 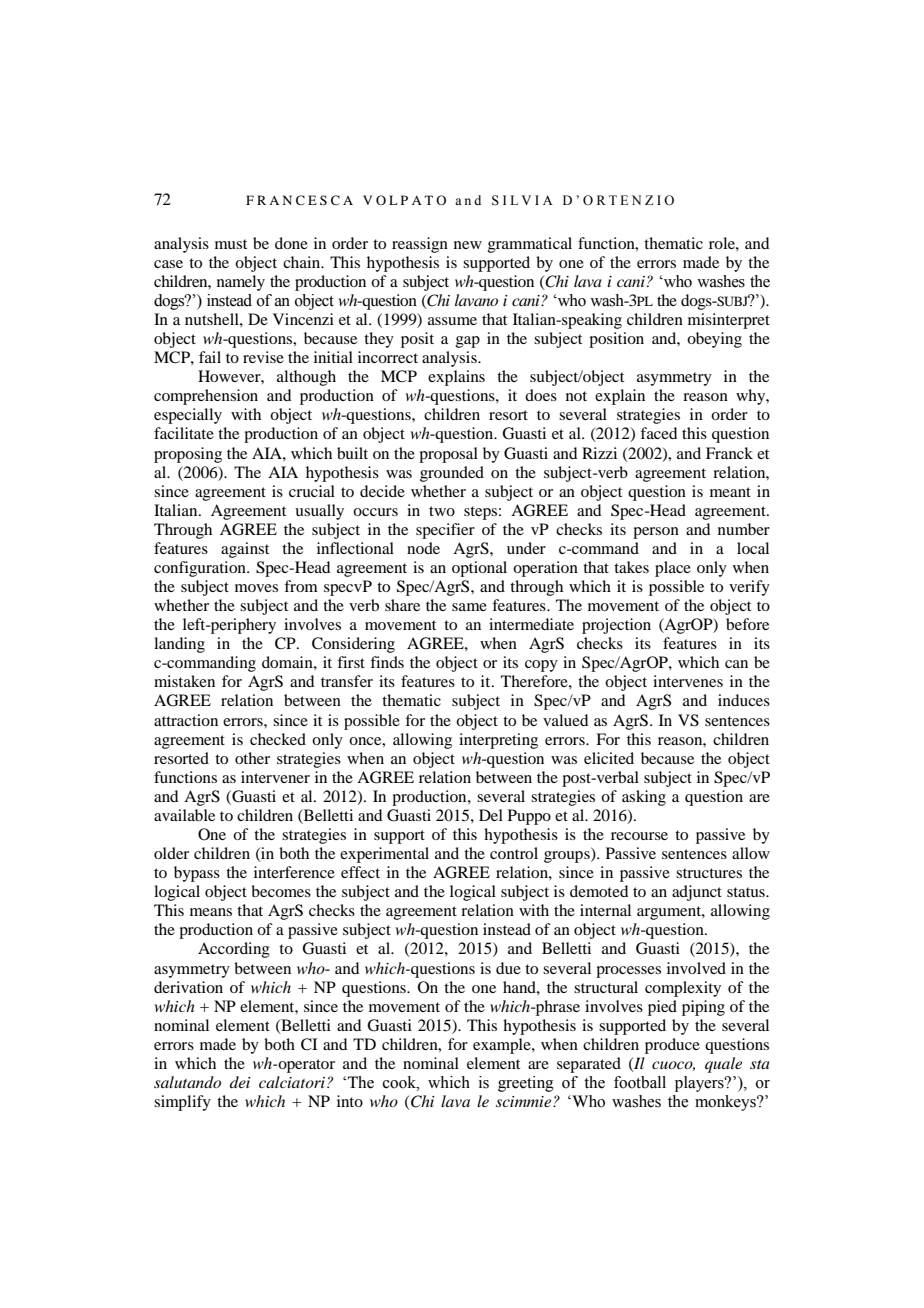 What do you see at coordinates (491, 815) in the document?
I see `Del` at bounding box center [491, 815].
